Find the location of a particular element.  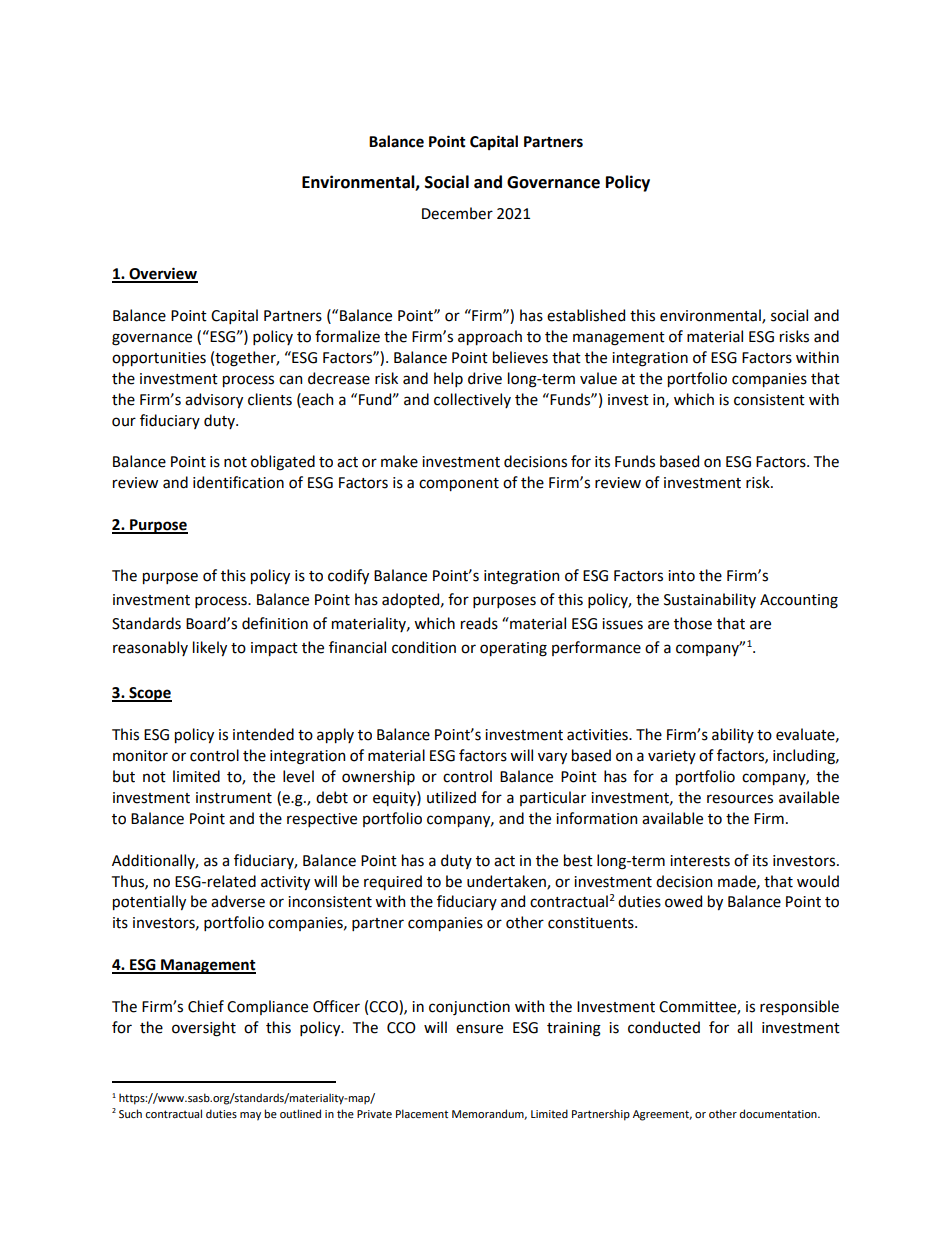

may is located at coordinates (250, 1116).
